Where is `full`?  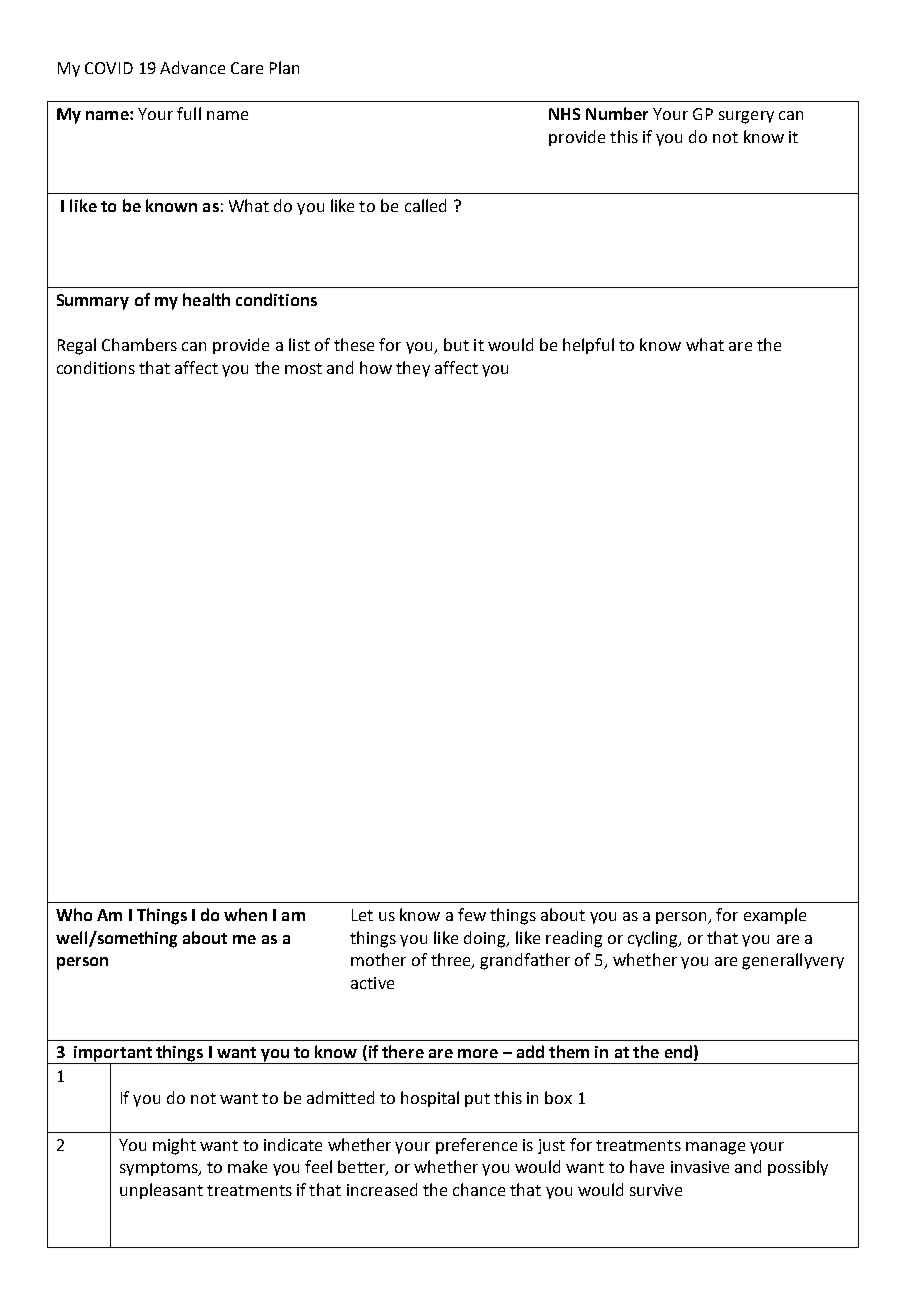 full is located at coordinates (189, 113).
